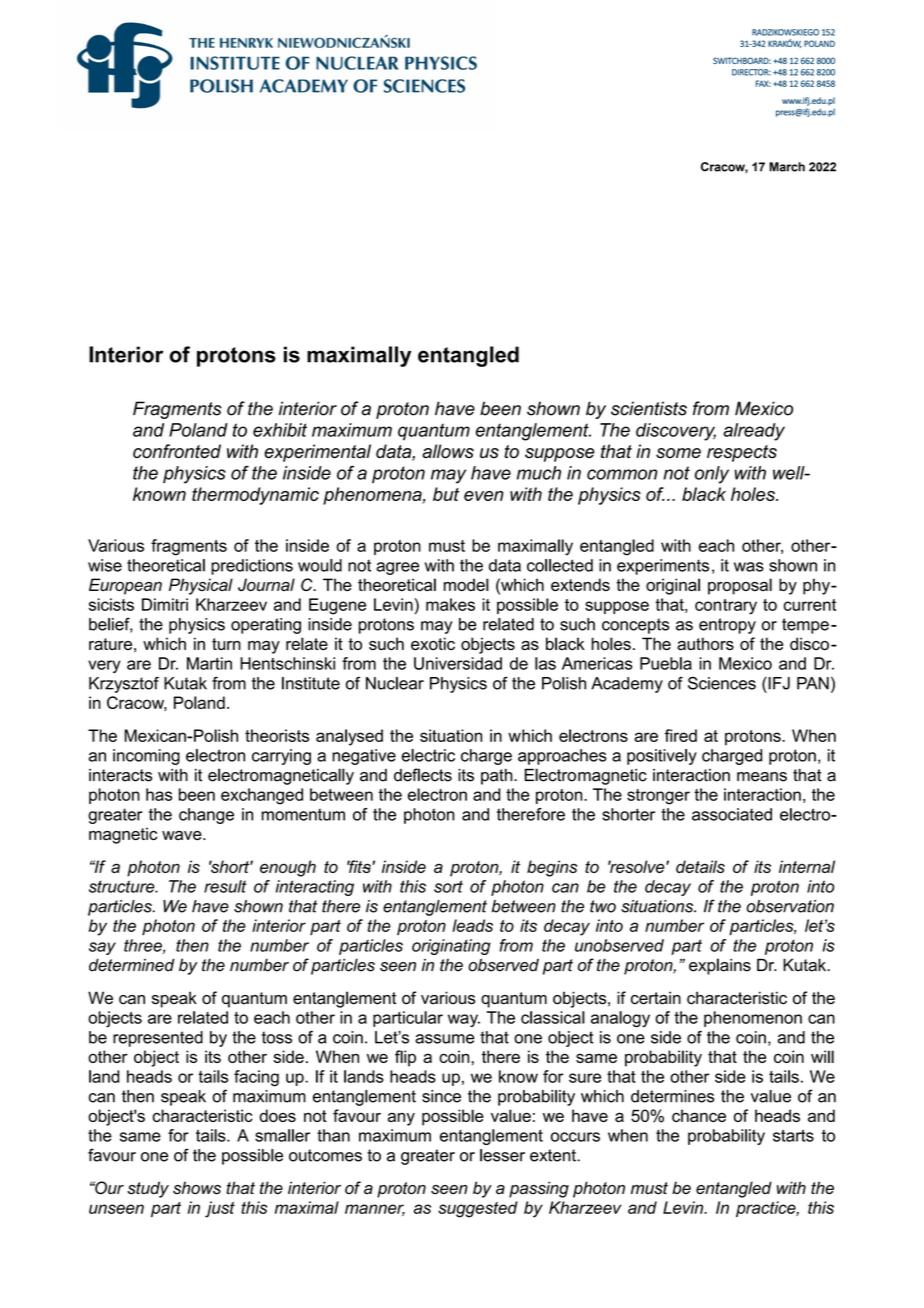 The height and width of the page is (1308, 924). I want to click on was, so click(749, 567).
